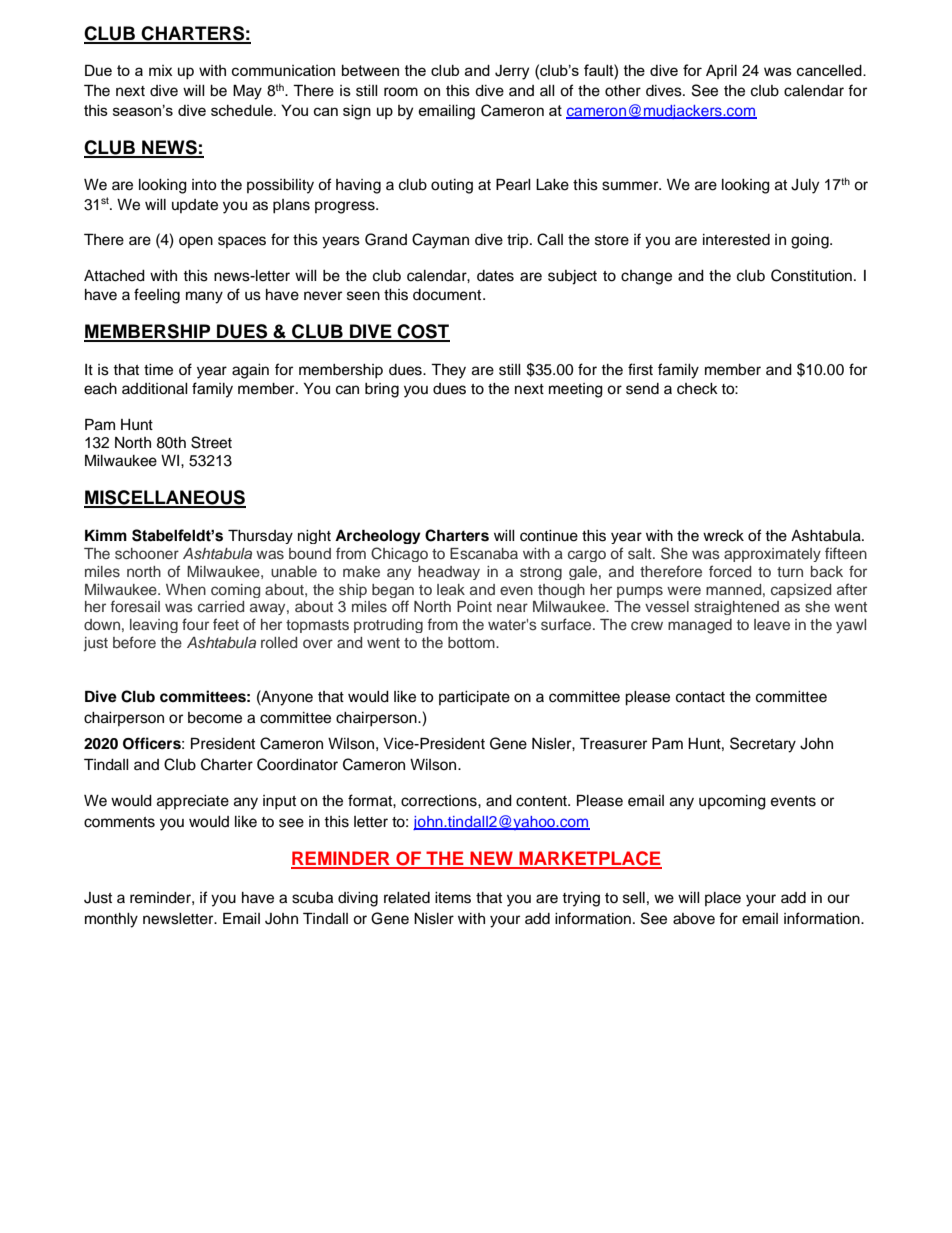 The height and width of the document is (1233, 952). I want to click on MISCELLANEOUS, so click(165, 498).
